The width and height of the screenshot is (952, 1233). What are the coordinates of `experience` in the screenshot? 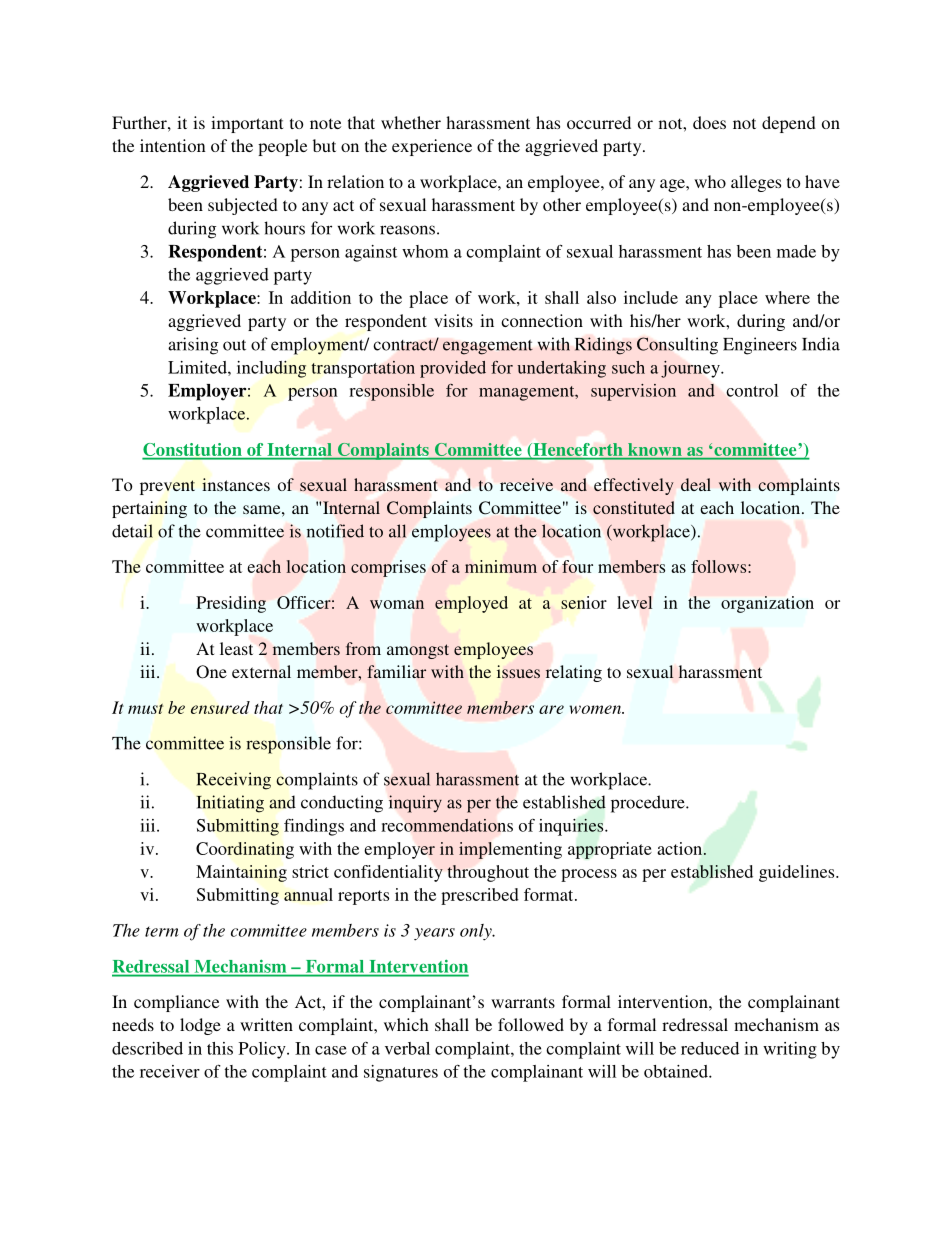 It's located at (432, 147).
